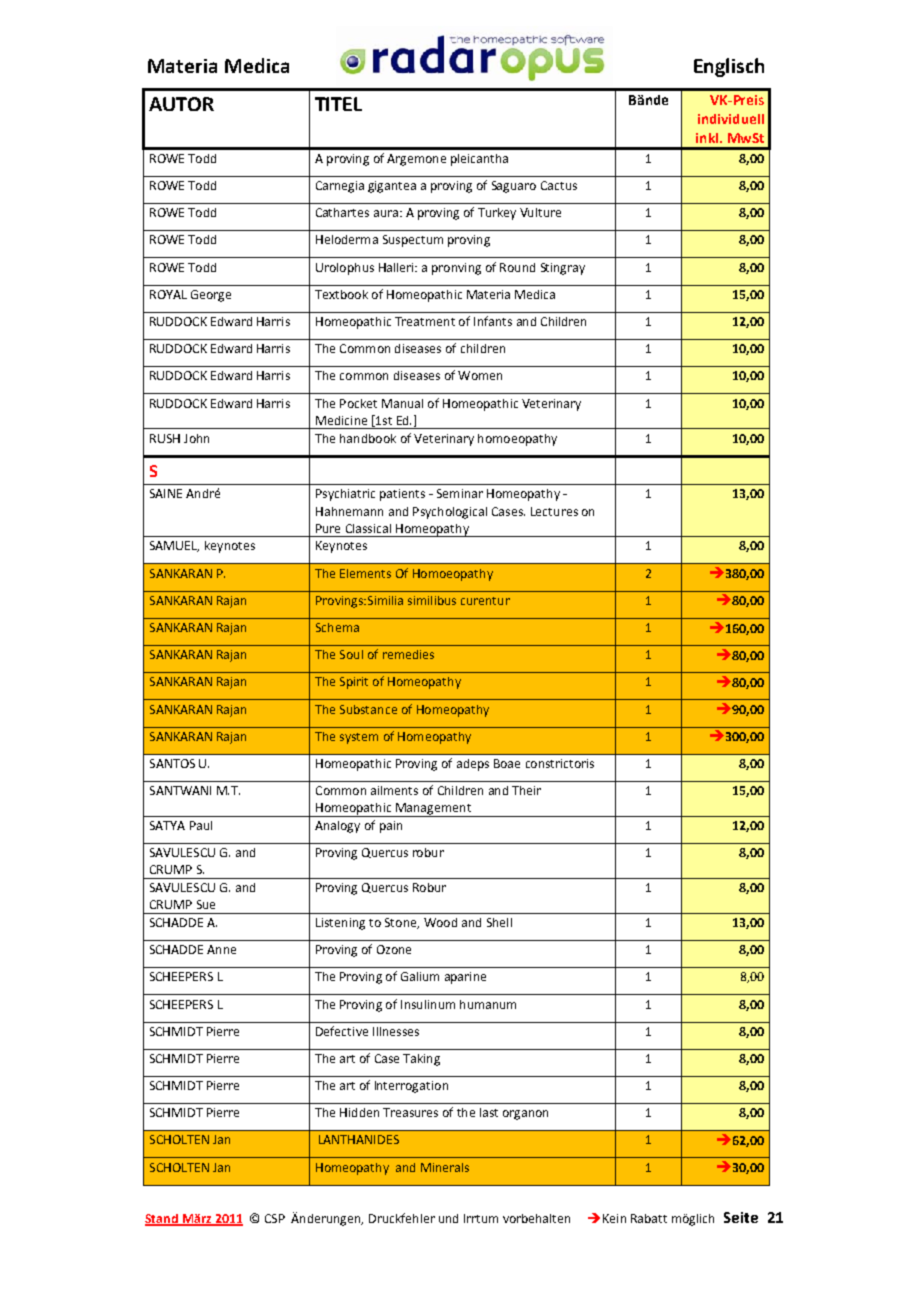  What do you see at coordinates (181, 104) in the image?
I see `AUTOR` at bounding box center [181, 104].
